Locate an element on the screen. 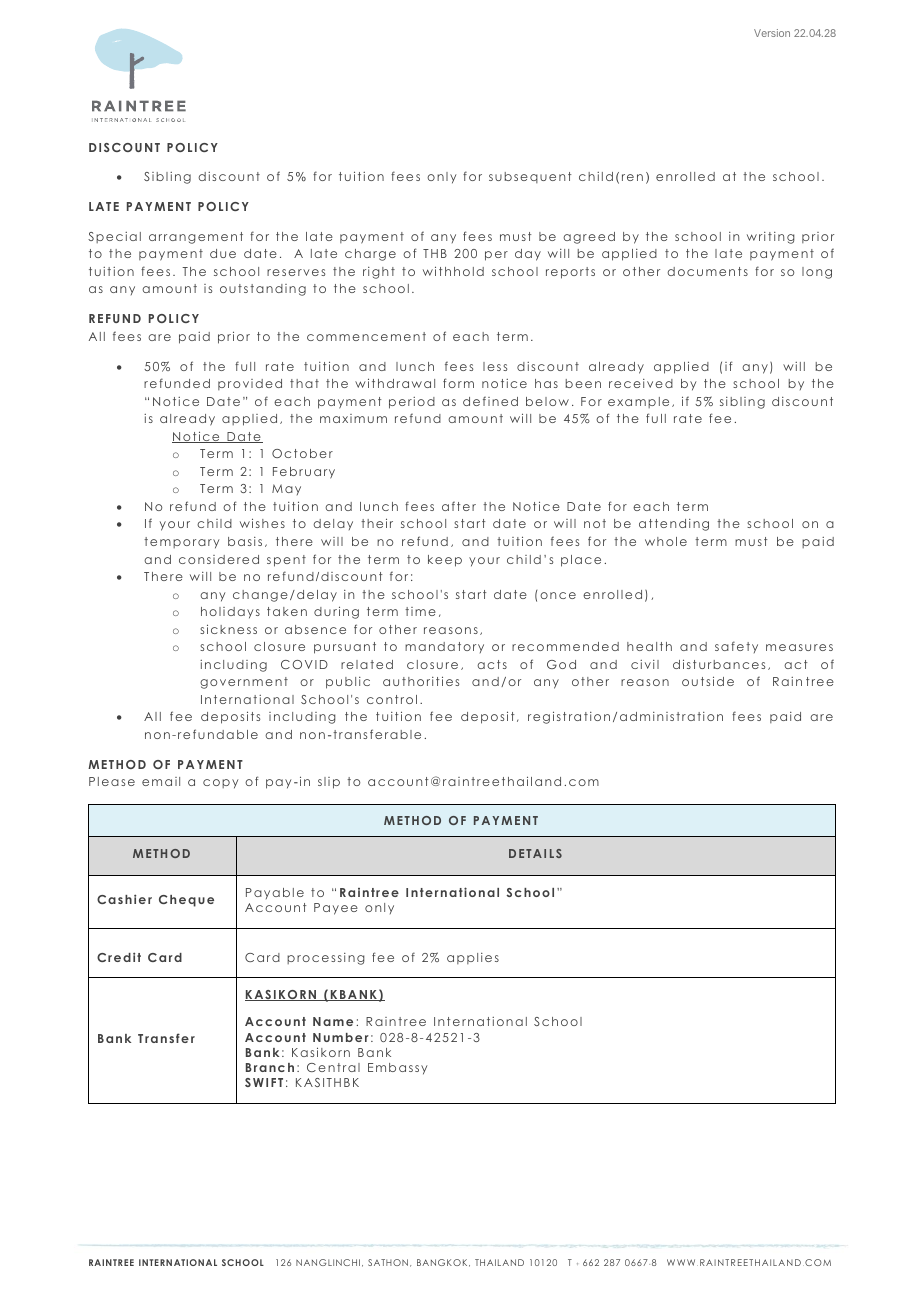 The height and width of the screenshot is (1308, 924). SWIFT is located at coordinates (264, 1082).
